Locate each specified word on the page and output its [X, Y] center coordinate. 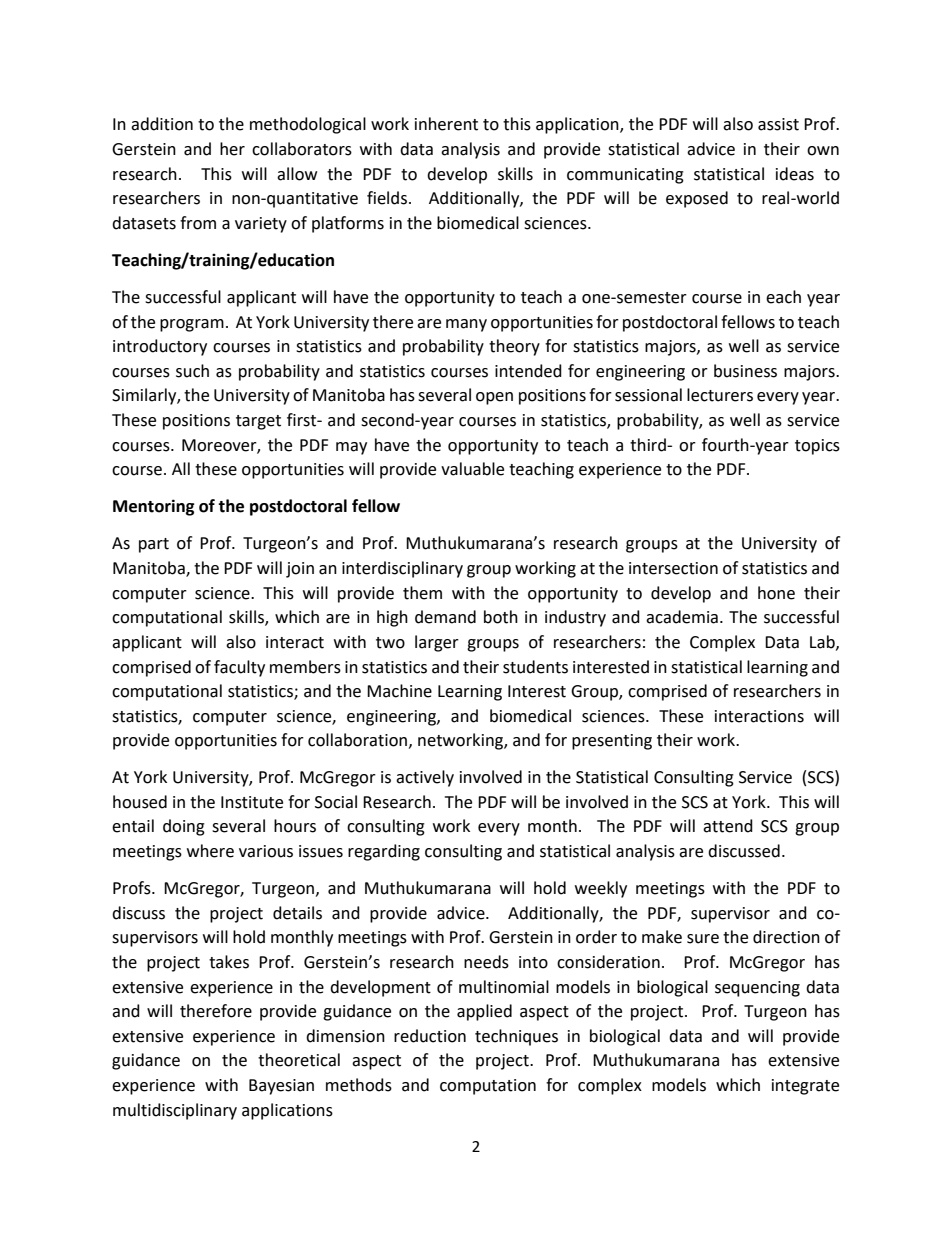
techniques [516, 1037]
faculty [239, 668]
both [501, 617]
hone [776, 593]
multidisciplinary [175, 1111]
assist [778, 124]
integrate [805, 1087]
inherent [446, 124]
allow [297, 174]
